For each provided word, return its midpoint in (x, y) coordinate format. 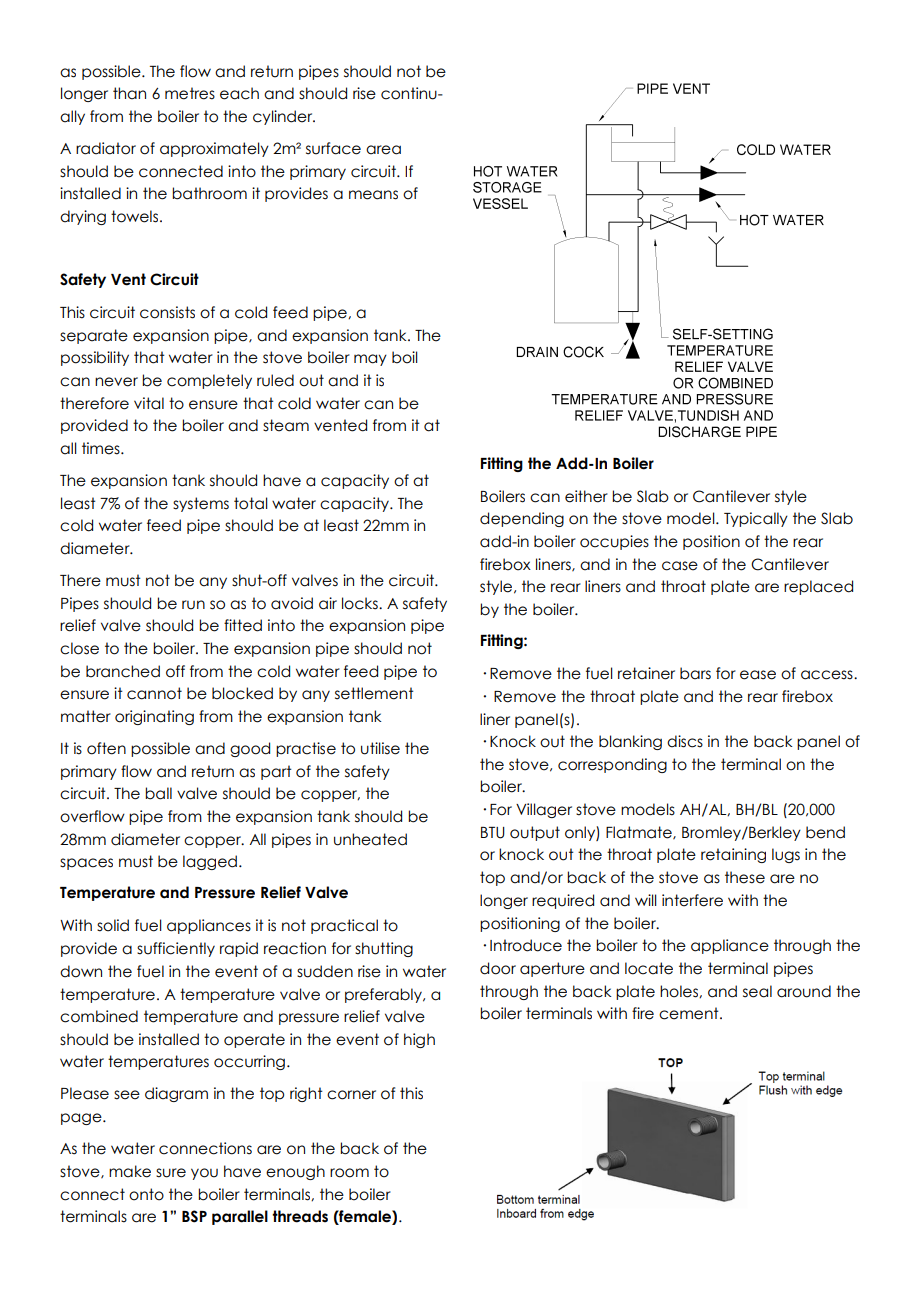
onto (146, 1194)
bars (695, 673)
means (373, 195)
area (383, 150)
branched (123, 671)
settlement (374, 693)
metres (190, 93)
